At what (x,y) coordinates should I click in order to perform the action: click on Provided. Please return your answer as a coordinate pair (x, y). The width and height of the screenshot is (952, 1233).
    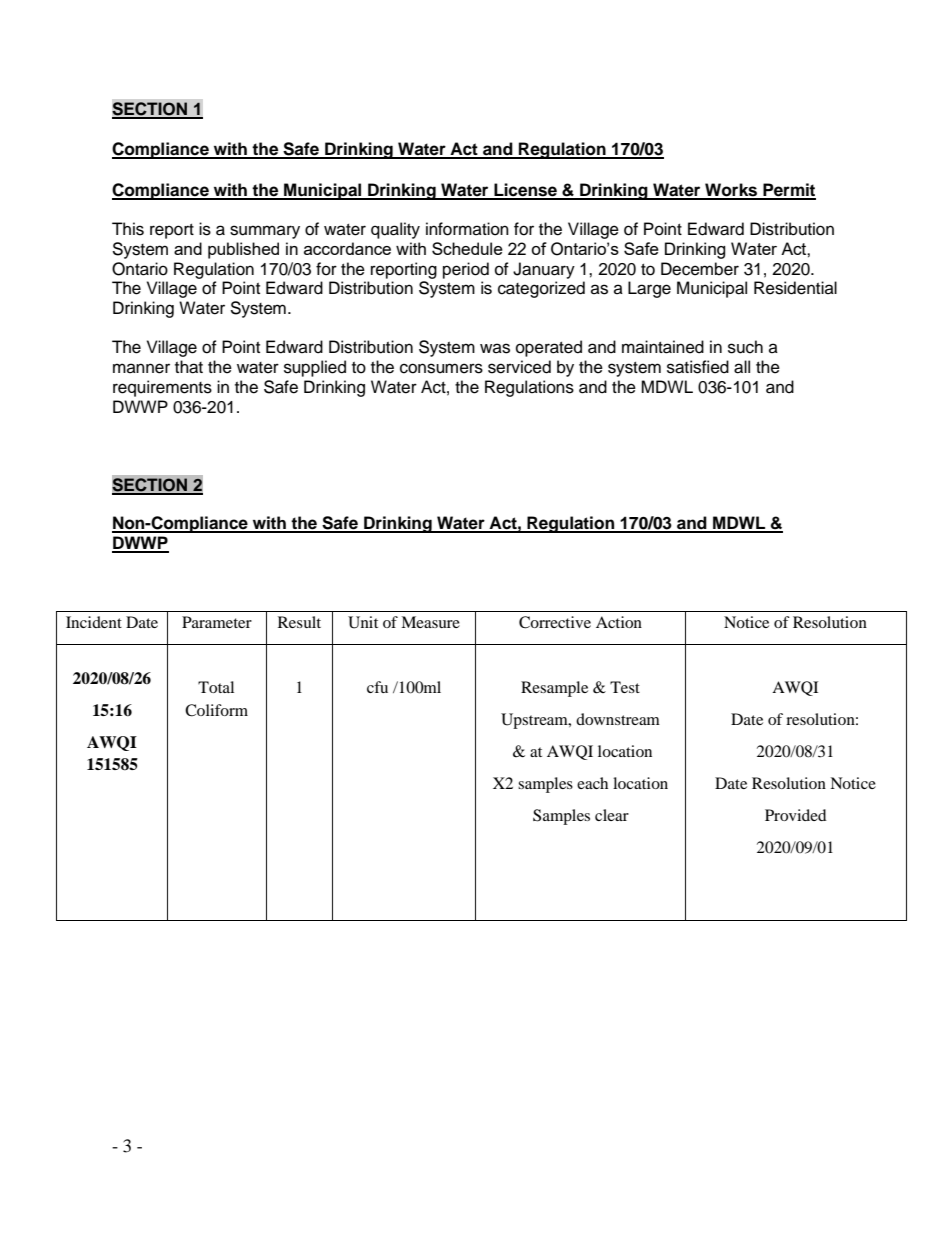
    Looking at the image, I should click on (796, 815).
